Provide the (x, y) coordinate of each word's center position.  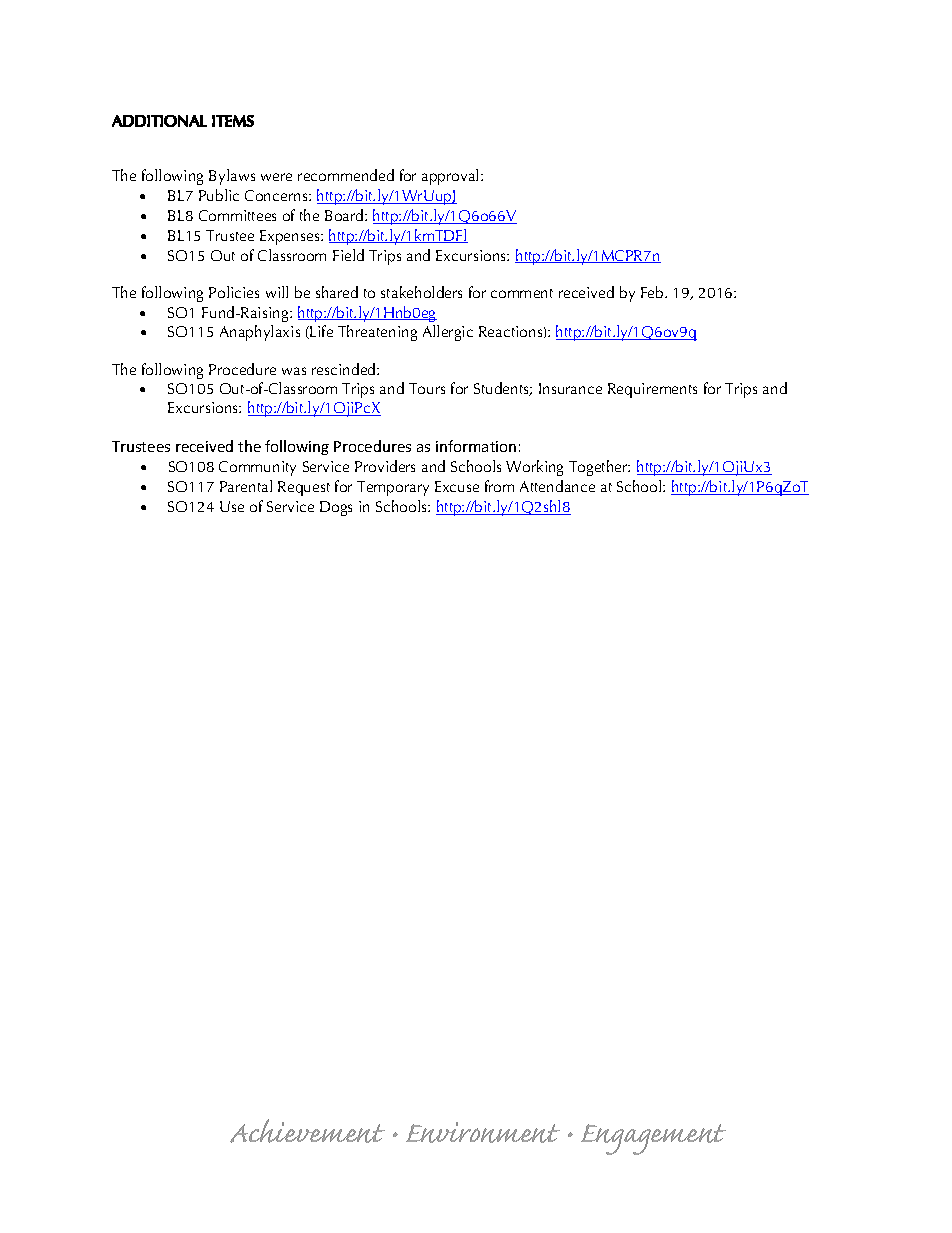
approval (450, 177)
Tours (427, 388)
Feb (653, 292)
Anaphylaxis (260, 333)
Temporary (393, 488)
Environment (483, 1132)
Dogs (336, 508)
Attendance (557, 486)
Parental (246, 486)
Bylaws (232, 177)
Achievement (307, 1131)
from (499, 486)
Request (304, 488)
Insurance (570, 388)
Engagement (653, 1139)
